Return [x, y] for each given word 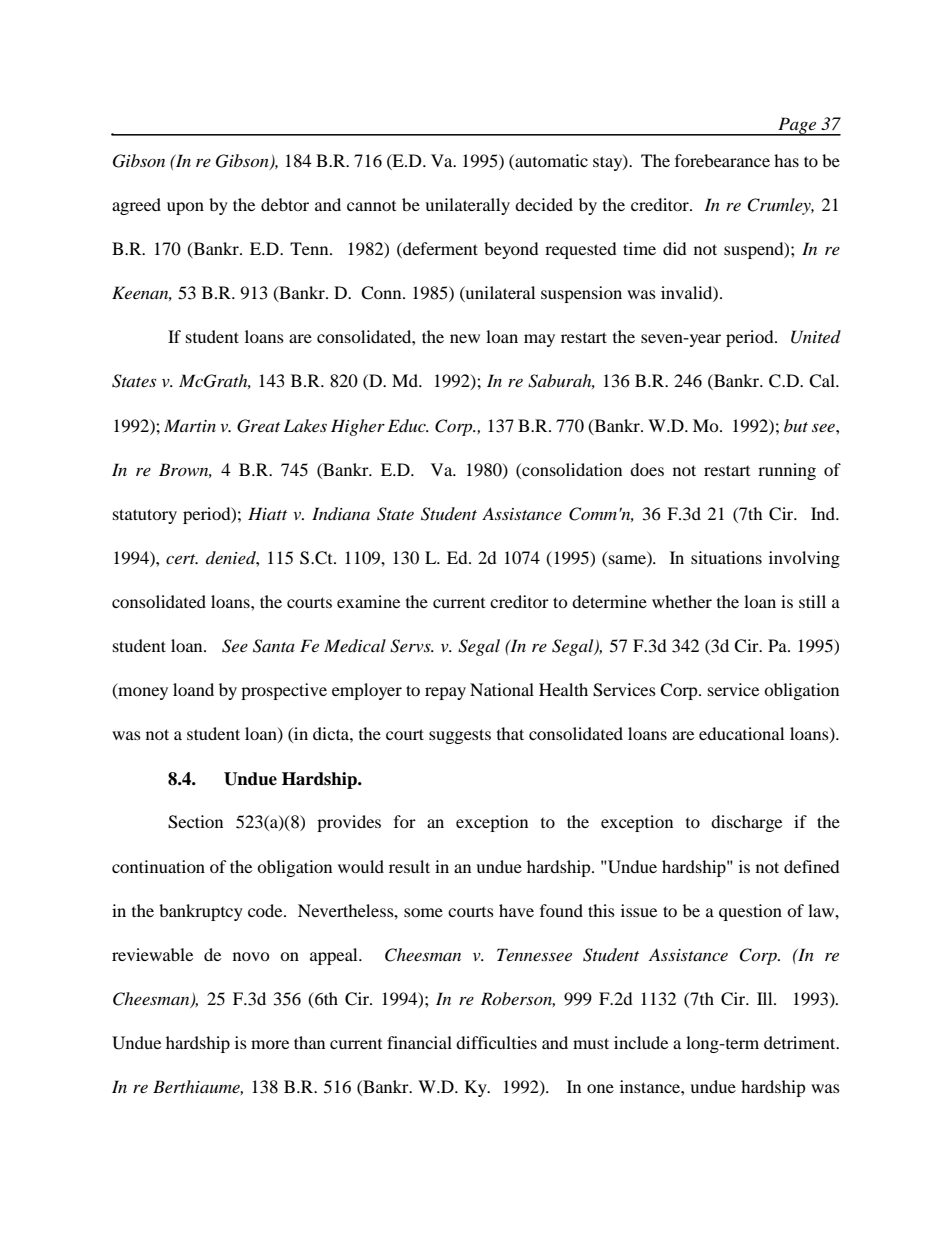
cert [182, 559]
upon [185, 208]
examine [368, 601]
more [270, 1044]
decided [544, 204]
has [786, 160]
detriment [801, 1042]
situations [726, 557]
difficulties [496, 1042]
